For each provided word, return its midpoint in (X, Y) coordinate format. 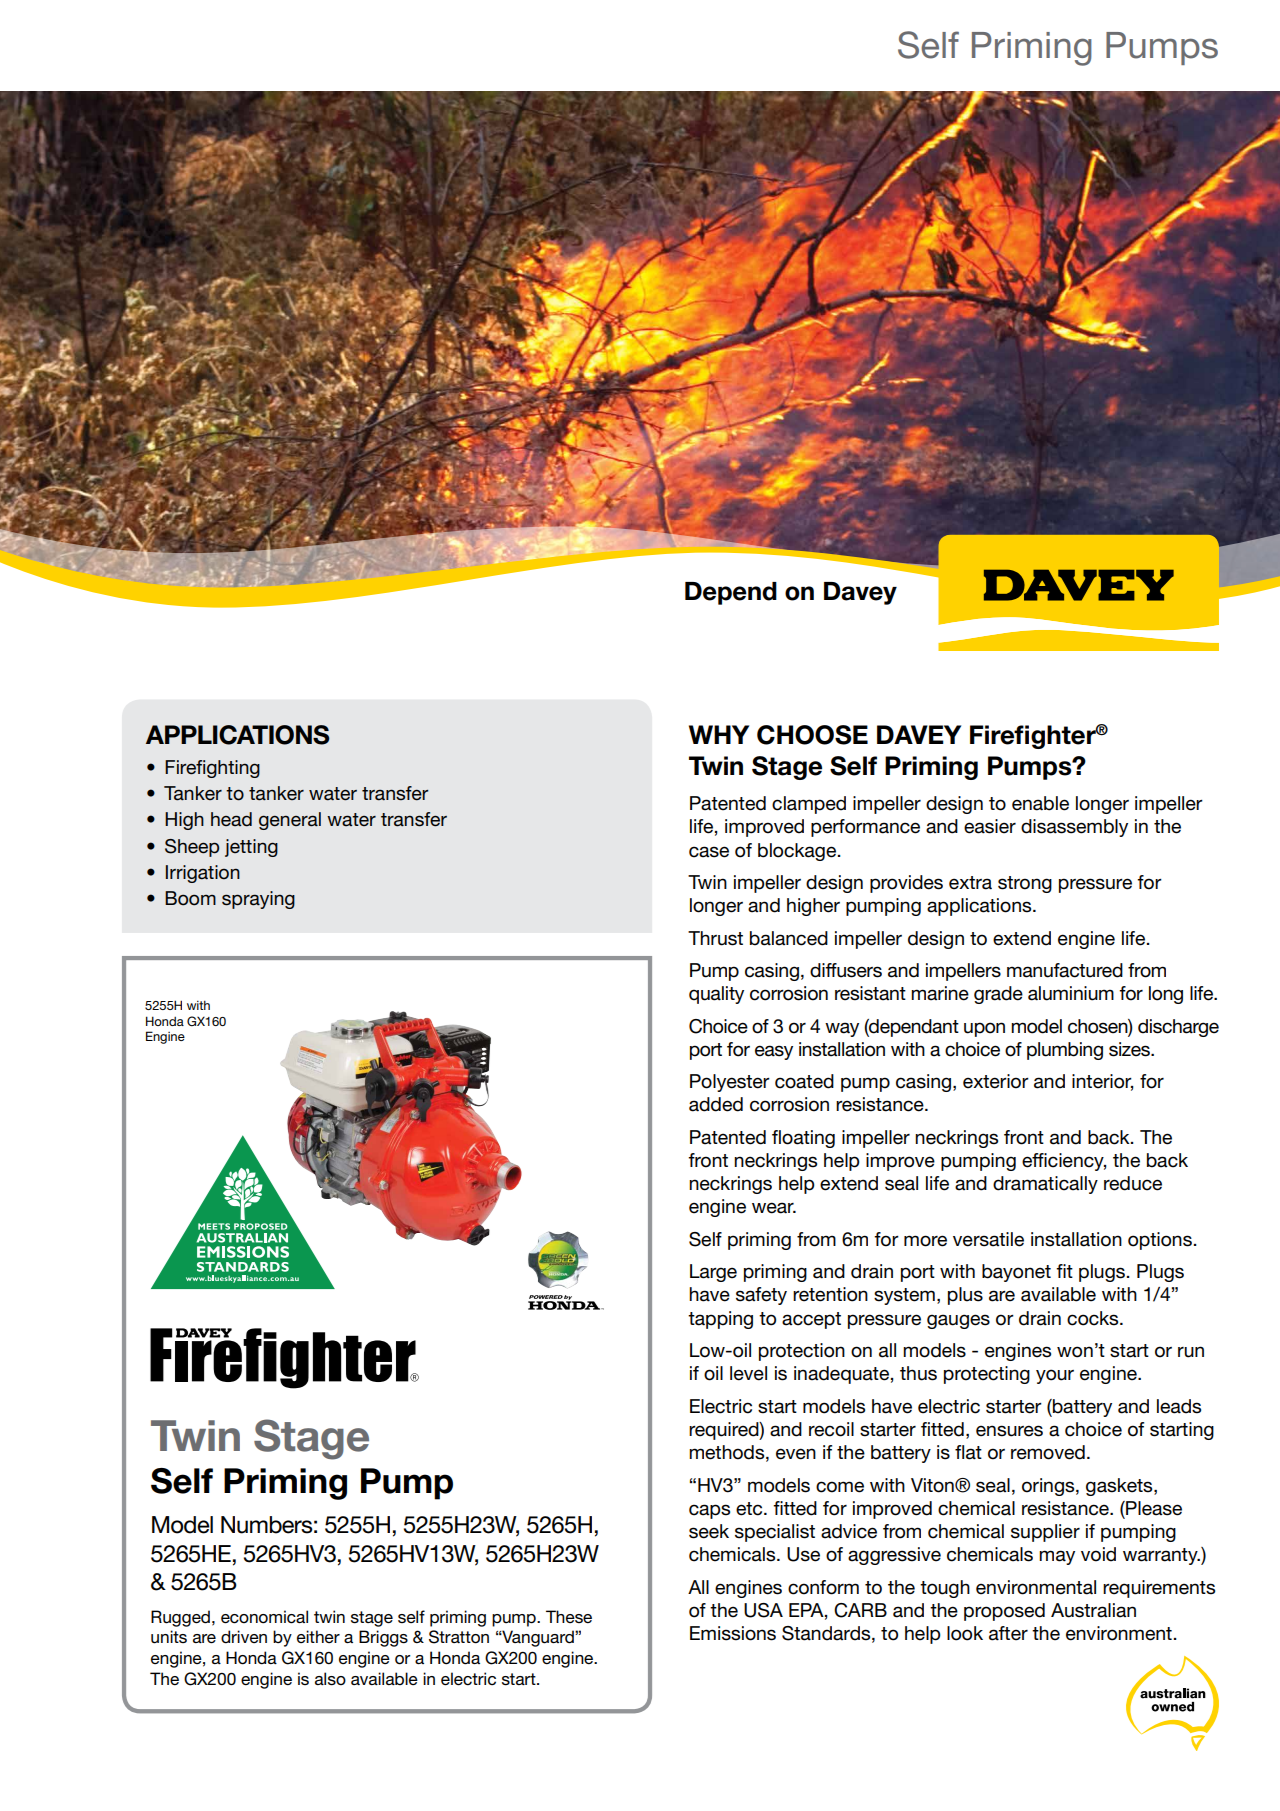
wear (774, 1208)
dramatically (1045, 1185)
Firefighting (212, 769)
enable (1040, 803)
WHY (719, 734)
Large (713, 1273)
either (318, 1636)
